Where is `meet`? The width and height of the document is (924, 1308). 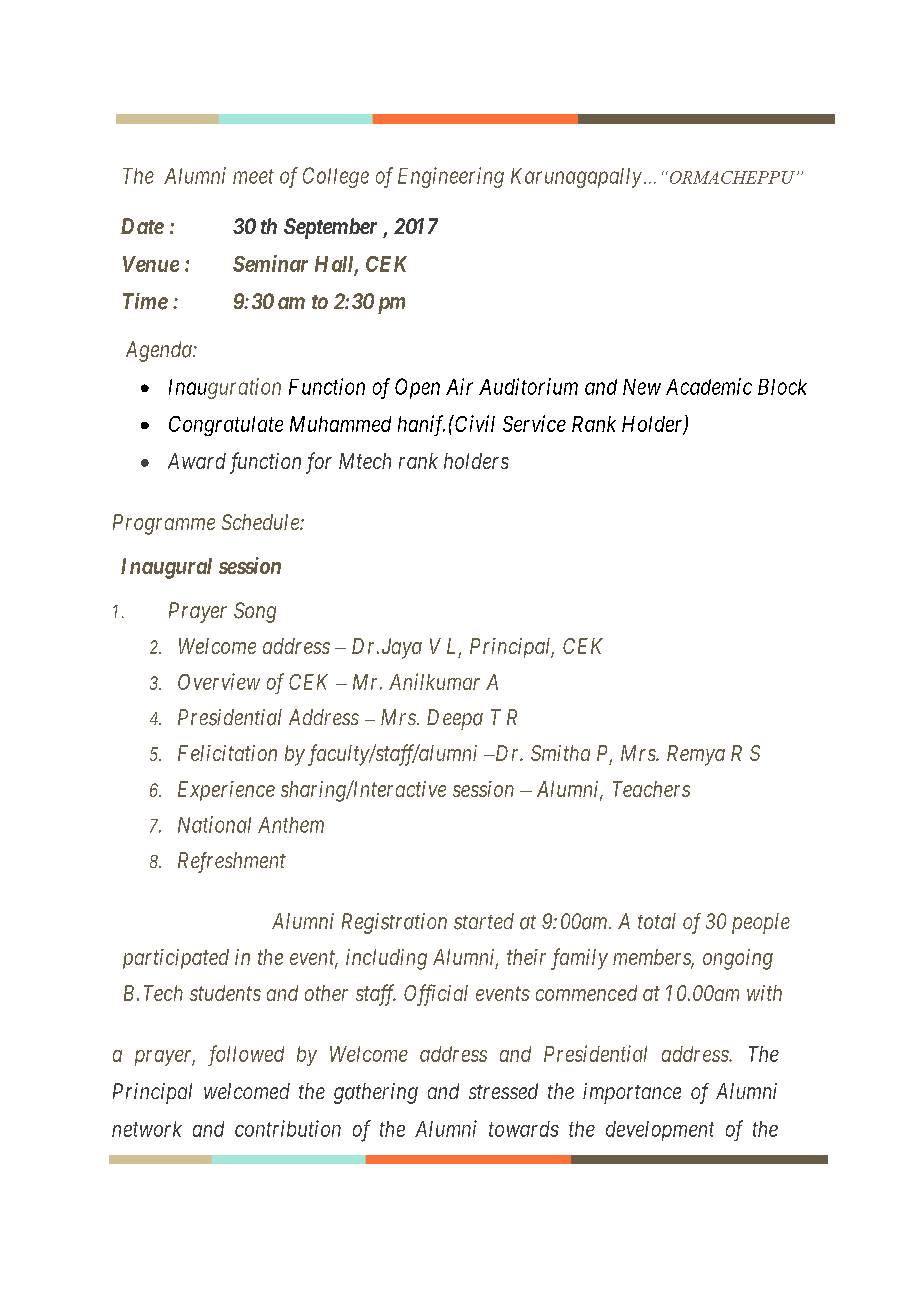 meet is located at coordinates (253, 176).
